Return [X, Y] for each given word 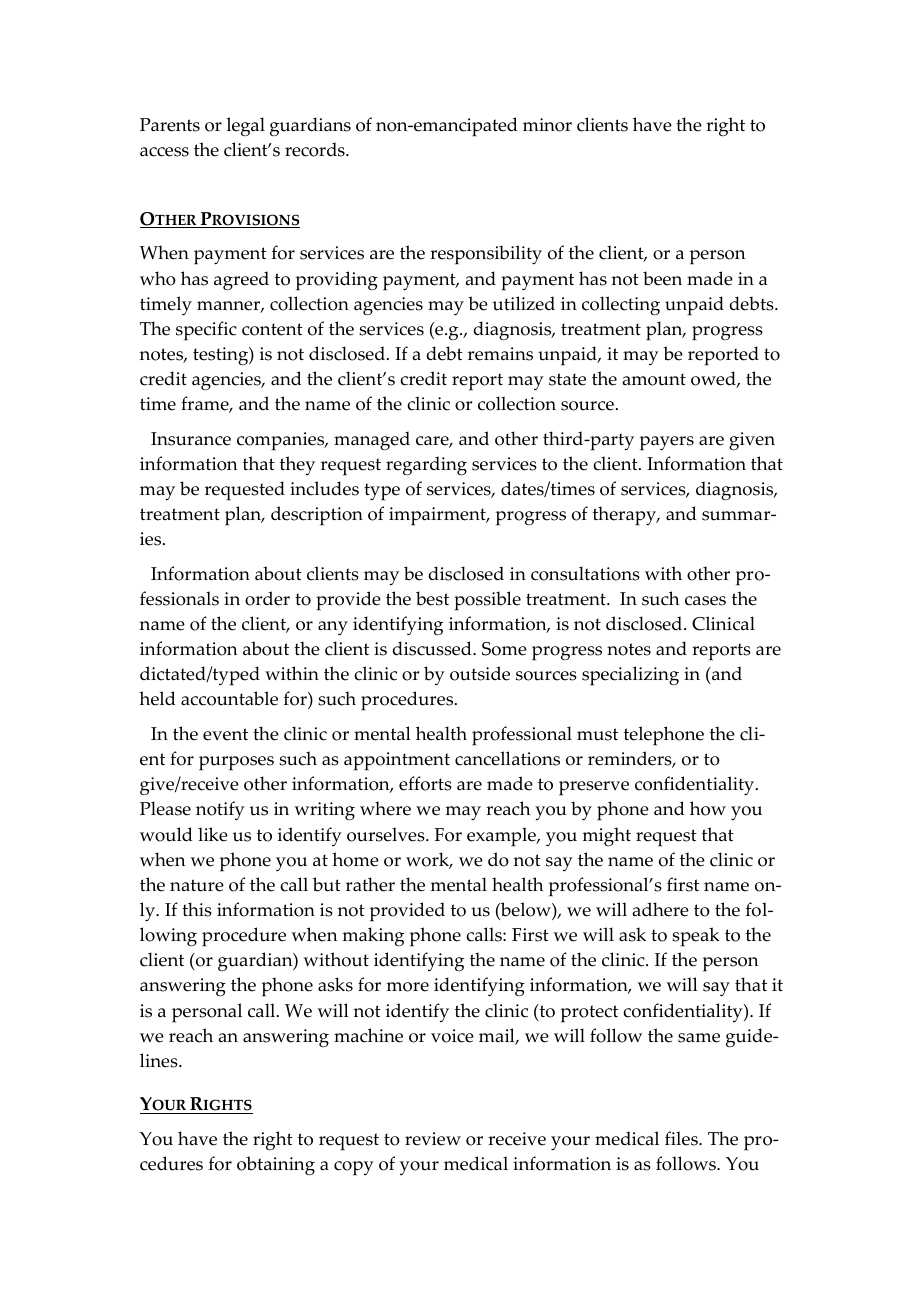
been [662, 278]
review [433, 1139]
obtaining [276, 1165]
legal [245, 126]
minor [547, 125]
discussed [433, 648]
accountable [229, 698]
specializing [630, 676]
